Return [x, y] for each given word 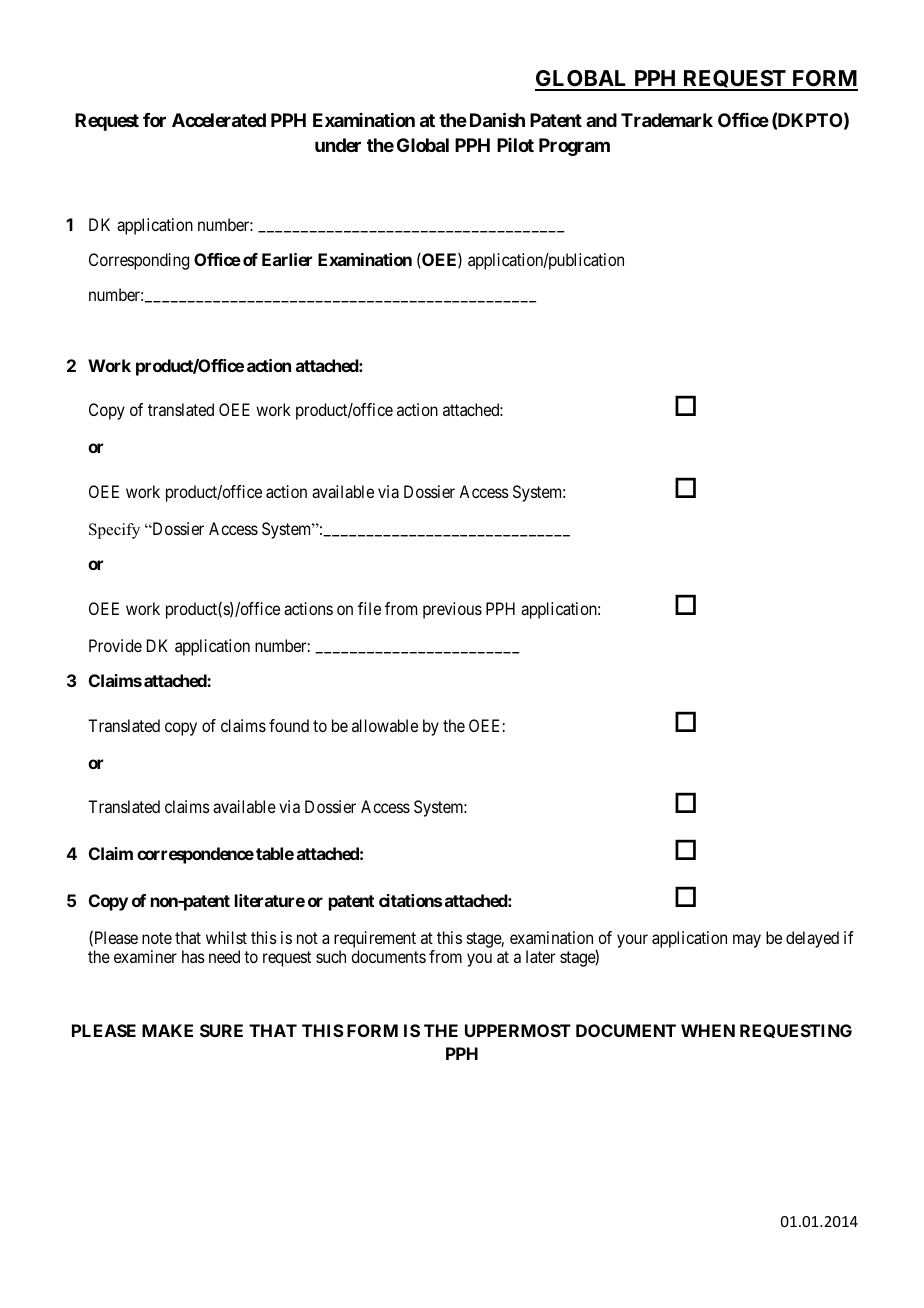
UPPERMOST [518, 1030]
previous [452, 610]
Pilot [515, 145]
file [369, 608]
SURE [221, 1030]
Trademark [667, 120]
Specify [114, 531]
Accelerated [219, 120]
